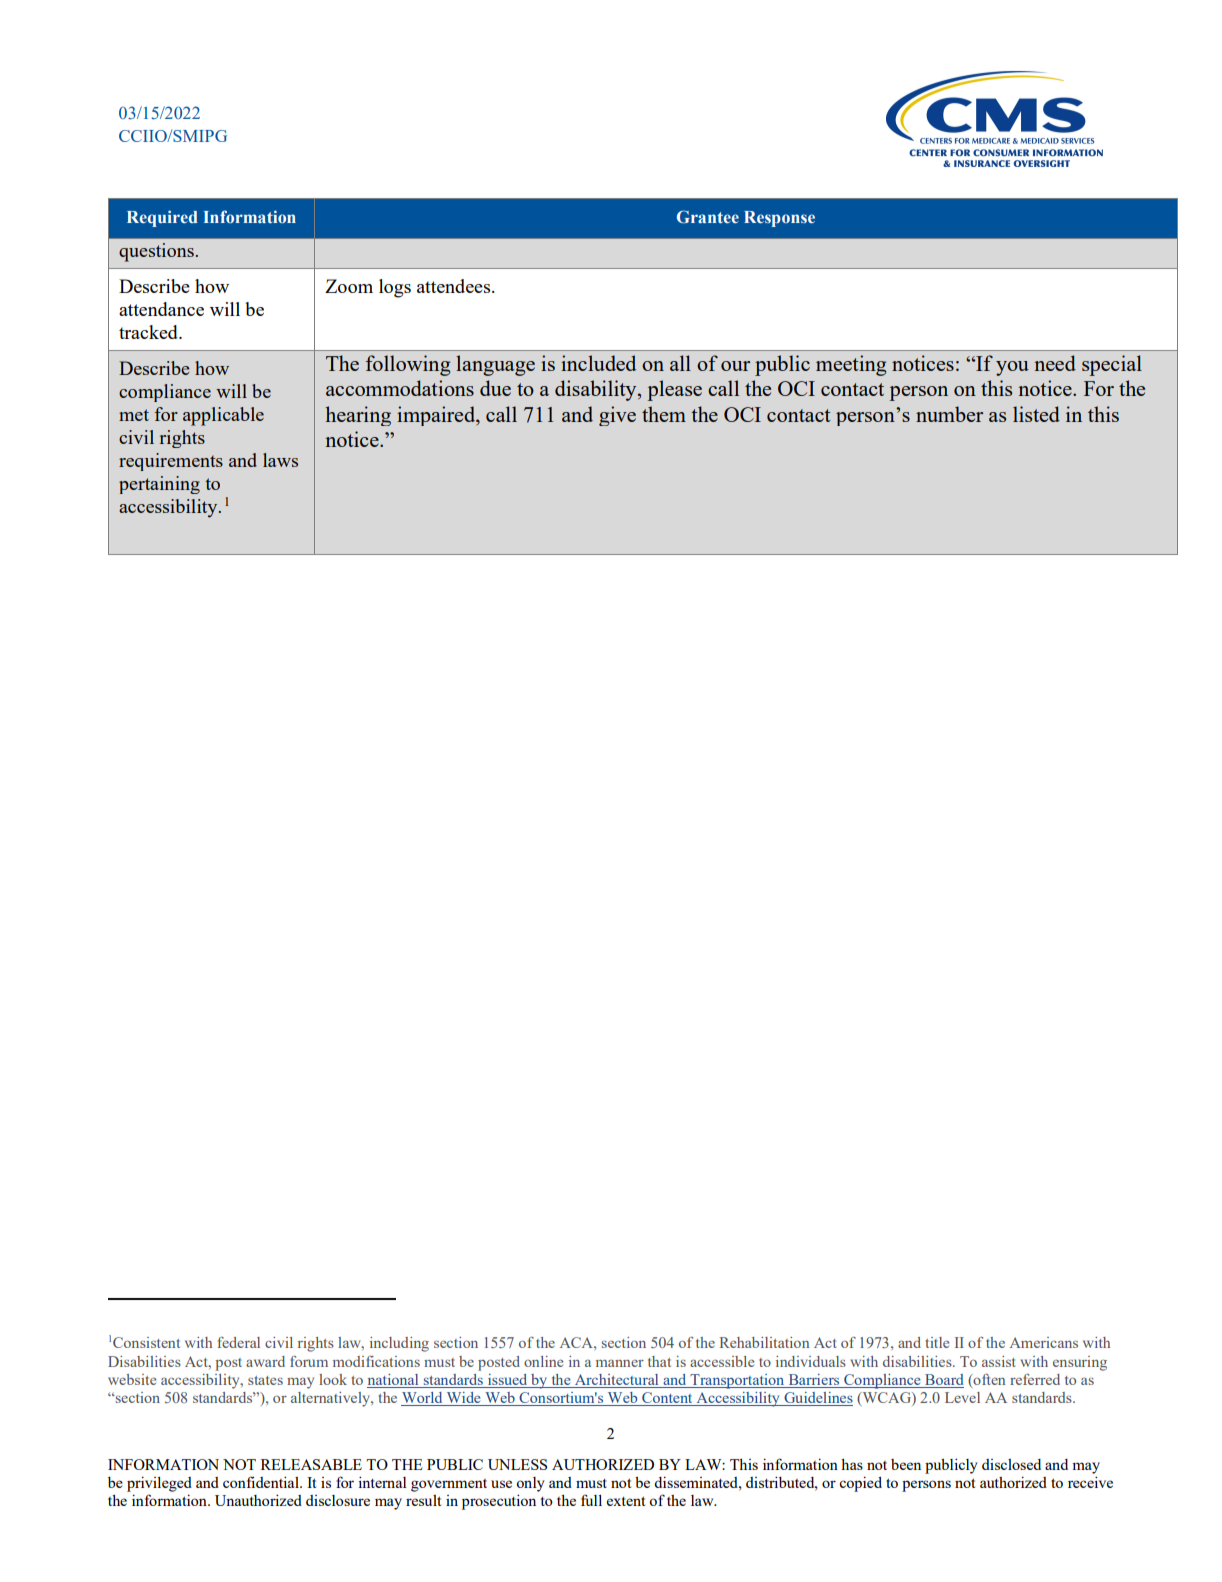  Describe the element at coordinates (626, 1501) in the screenshot. I see `extent` at that location.
